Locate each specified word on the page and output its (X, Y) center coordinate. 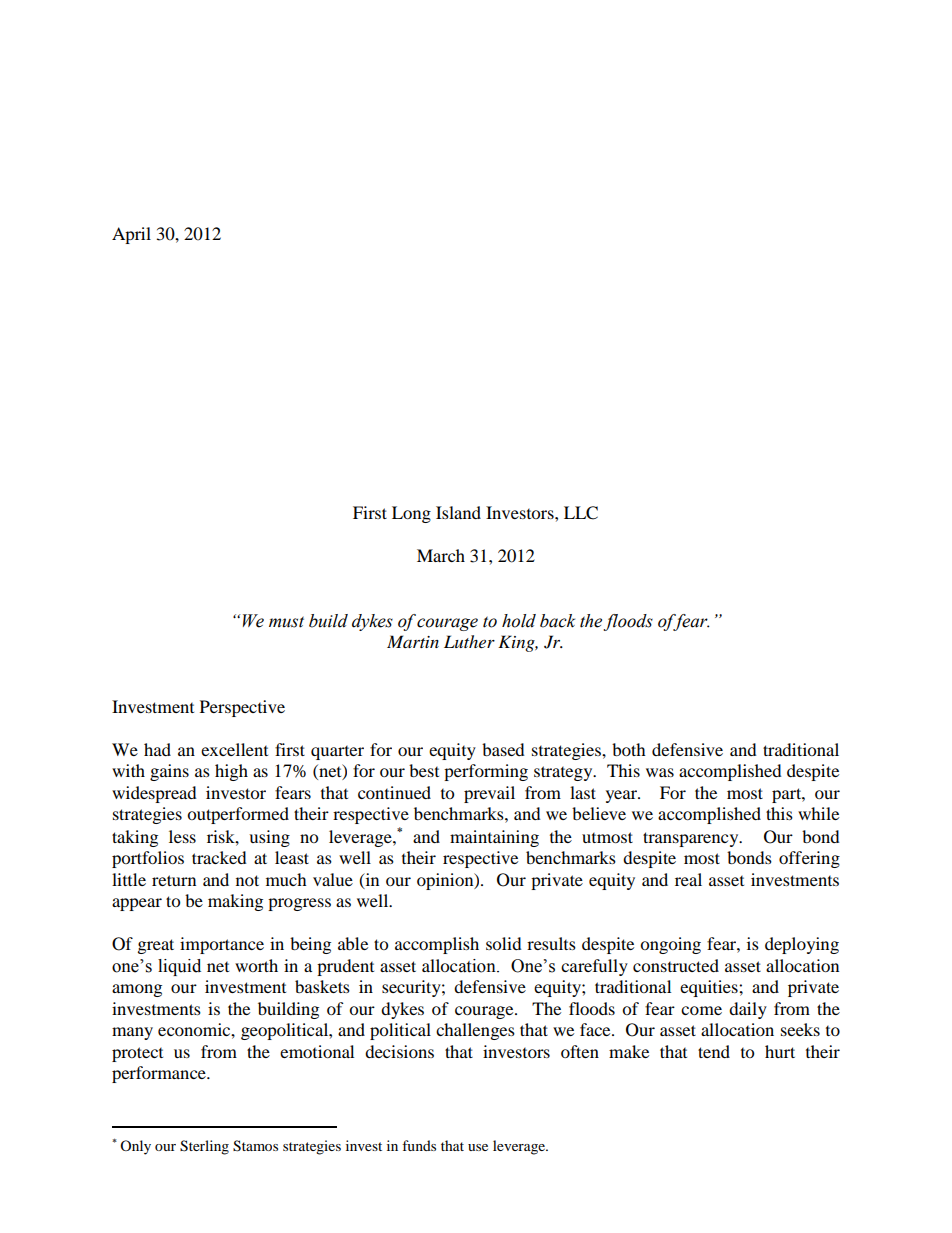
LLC (581, 513)
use (478, 1147)
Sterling (204, 1147)
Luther (469, 641)
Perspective (242, 708)
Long (411, 514)
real (688, 879)
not (247, 880)
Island (458, 512)
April (131, 235)
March (441, 555)
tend (714, 1051)
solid (504, 943)
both (629, 749)
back (557, 621)
